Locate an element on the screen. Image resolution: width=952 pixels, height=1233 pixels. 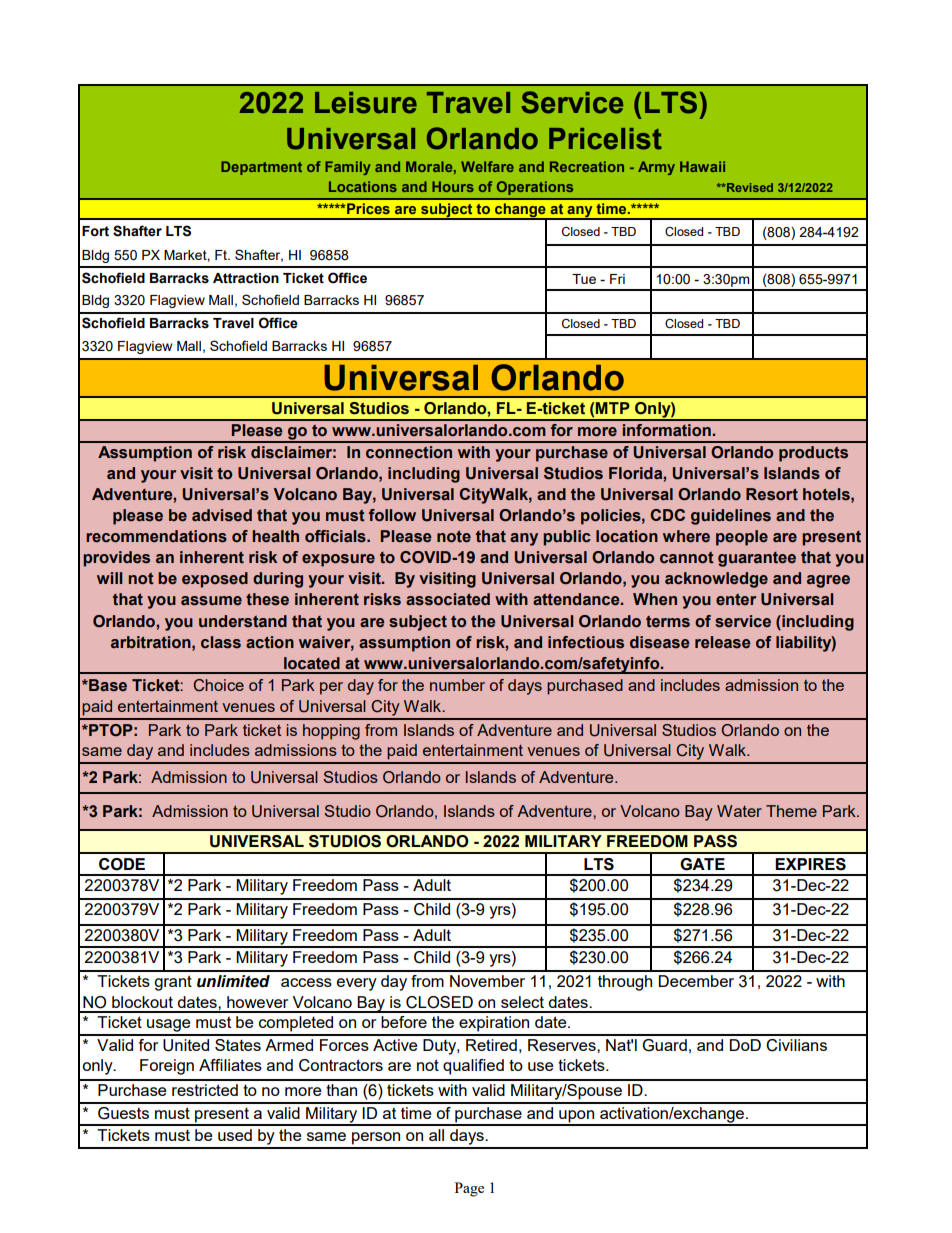
Hawaii is located at coordinates (702, 166).
